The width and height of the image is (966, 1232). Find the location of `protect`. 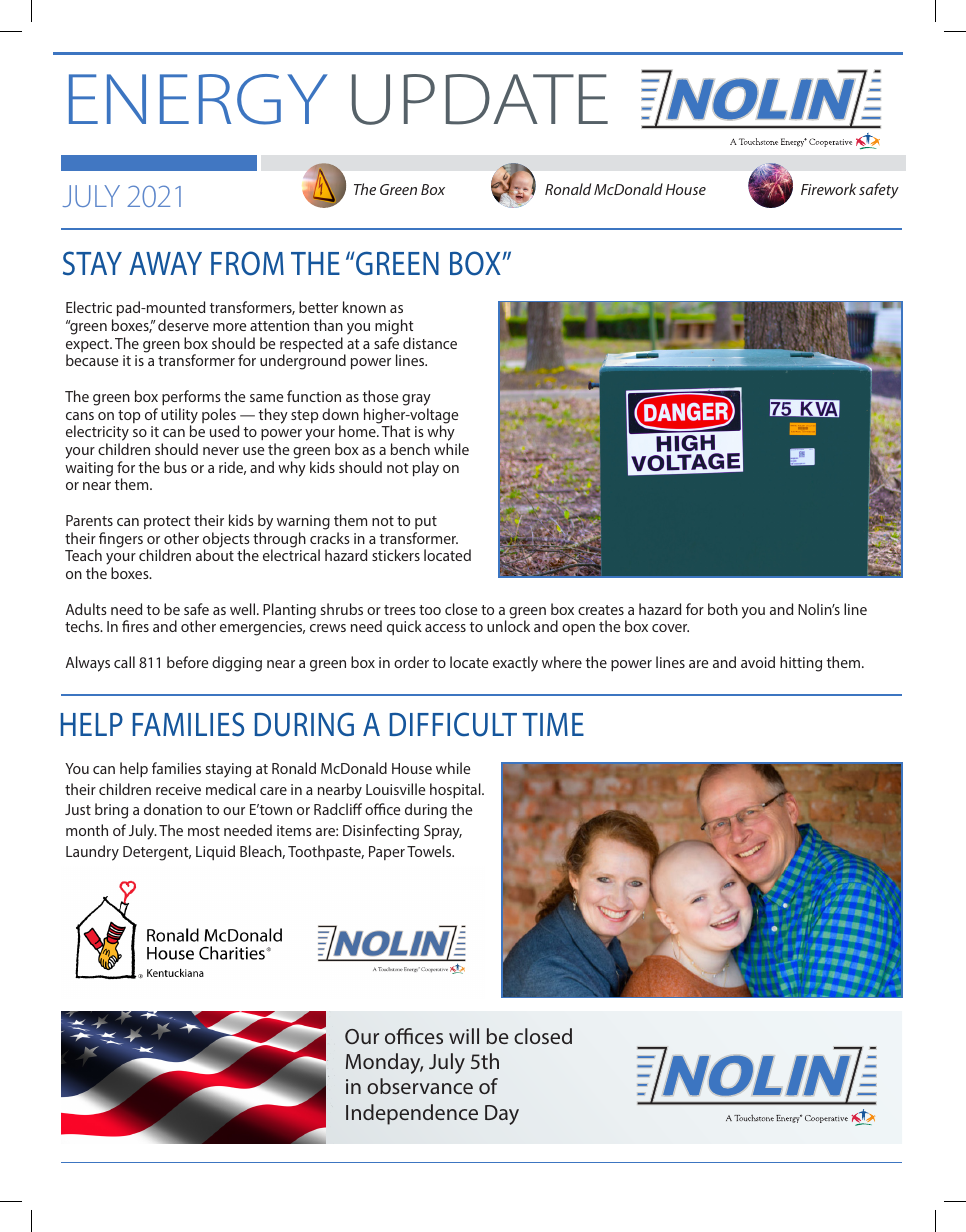

protect is located at coordinates (167, 522).
